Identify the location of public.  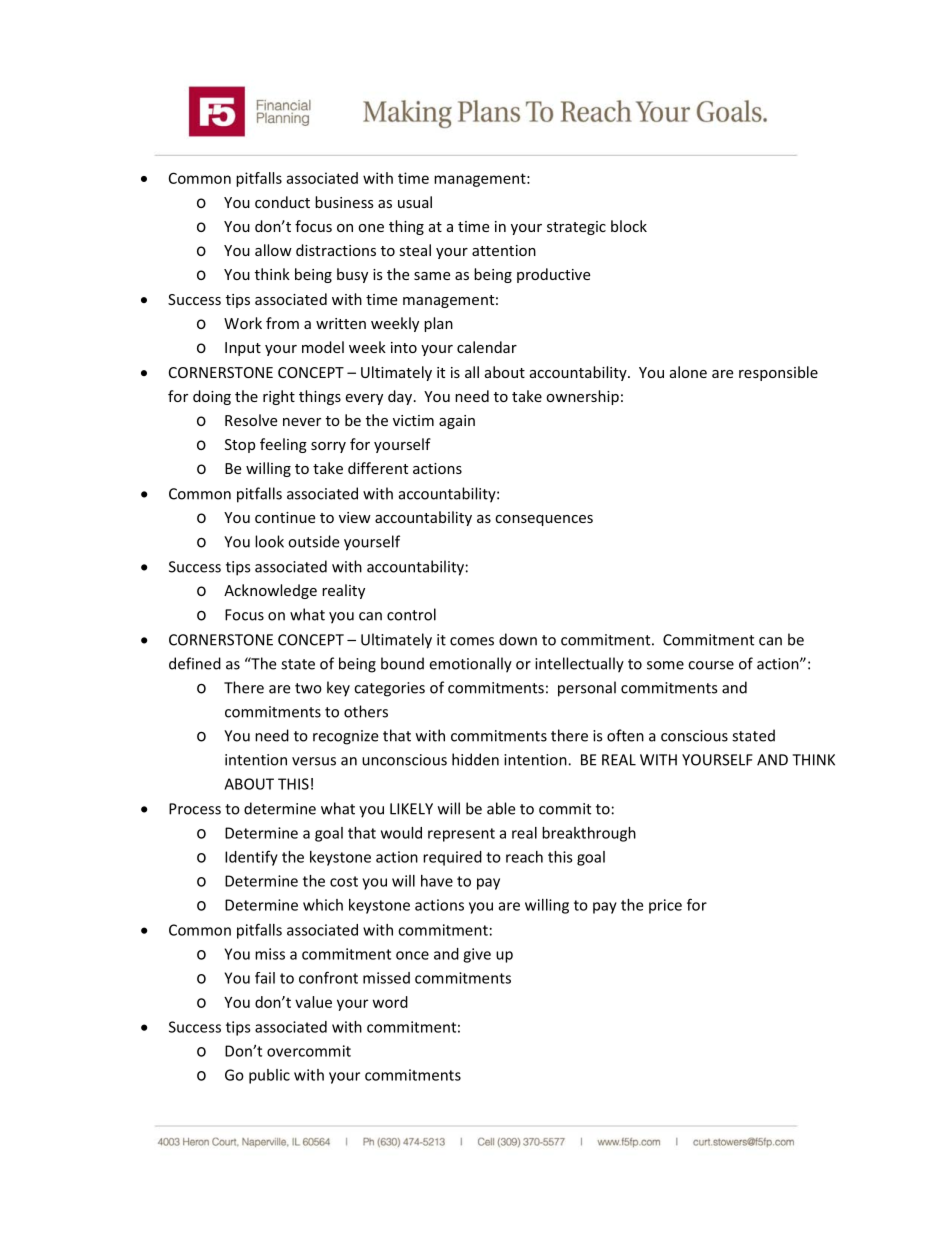
(269, 1076).
